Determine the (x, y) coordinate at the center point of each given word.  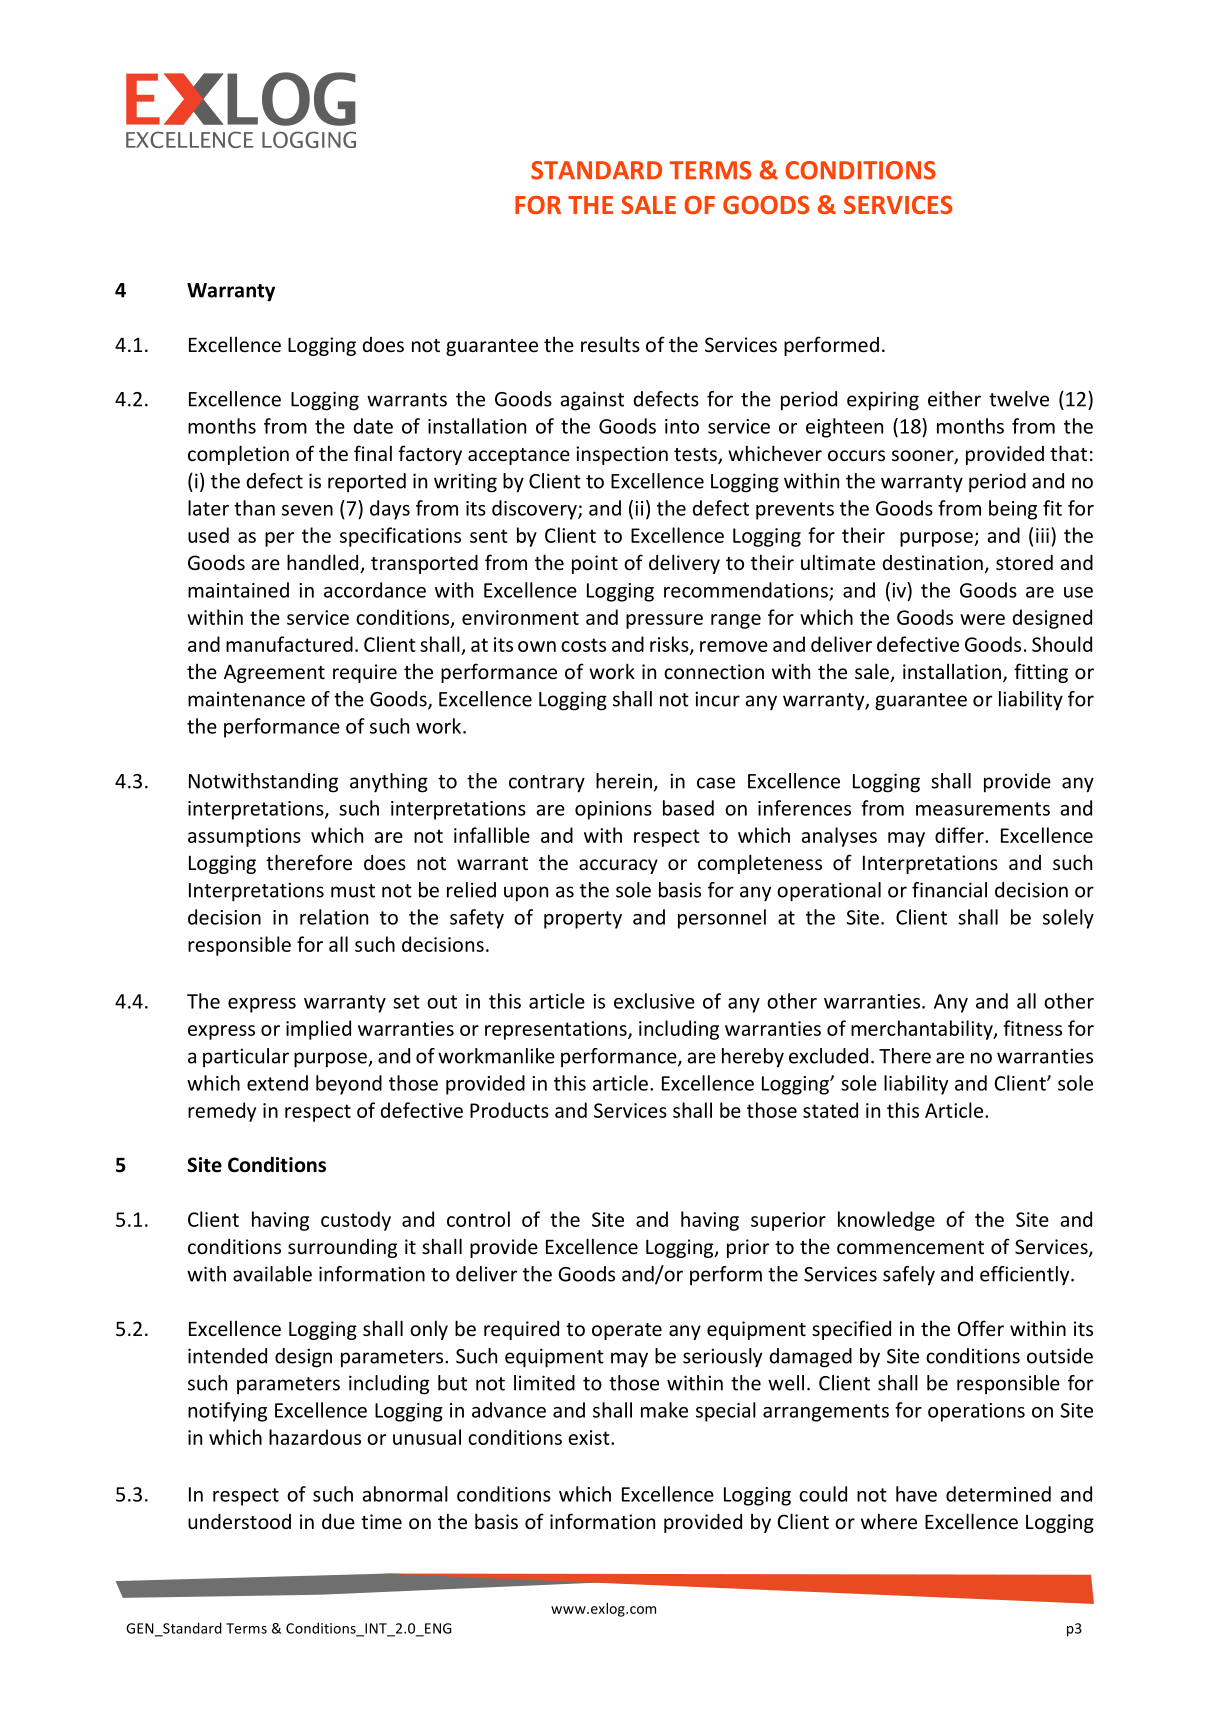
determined (998, 1494)
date (373, 426)
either (954, 399)
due (338, 1521)
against (592, 401)
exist (590, 1437)
